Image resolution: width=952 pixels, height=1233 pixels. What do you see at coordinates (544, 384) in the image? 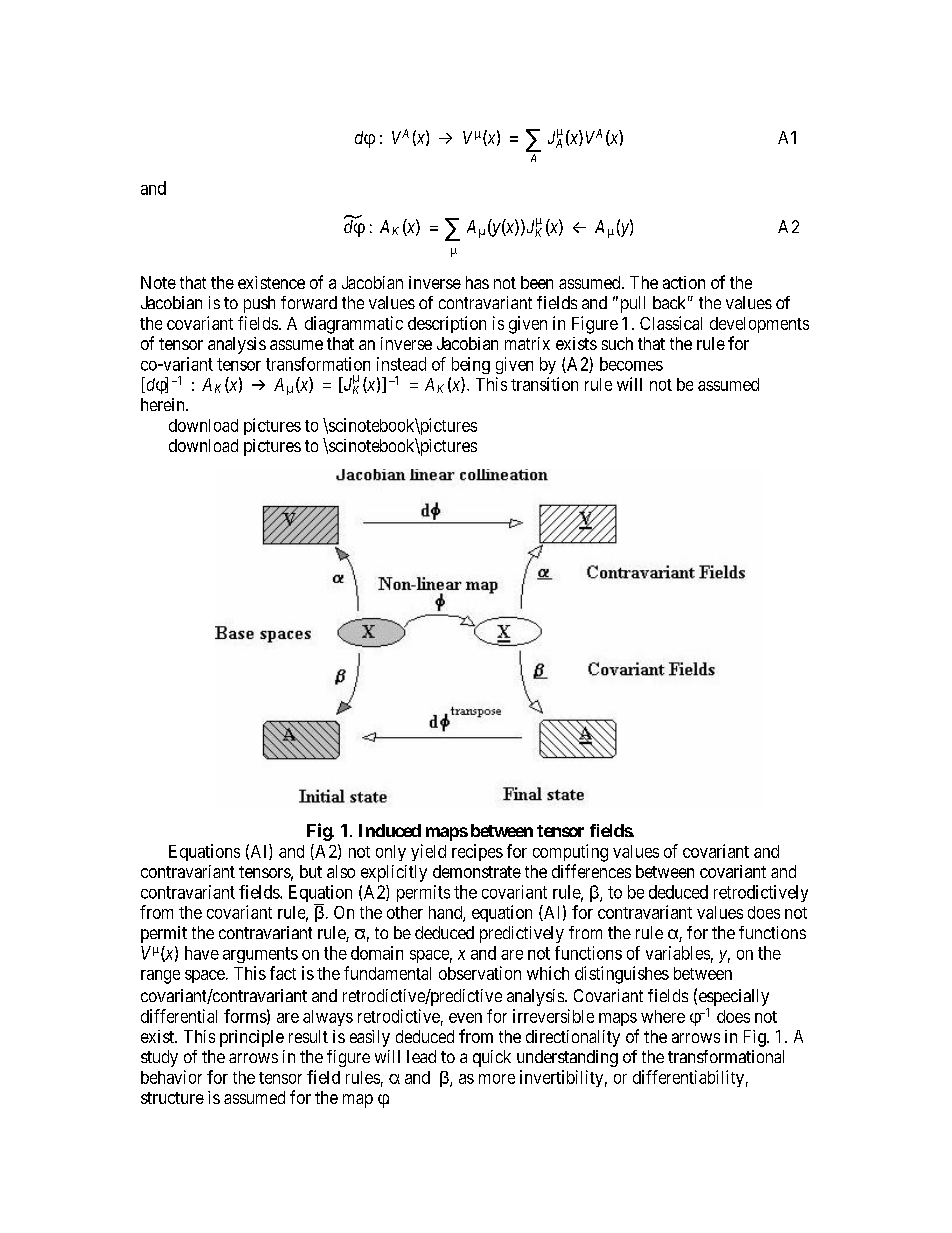
I see `transition` at bounding box center [544, 384].
